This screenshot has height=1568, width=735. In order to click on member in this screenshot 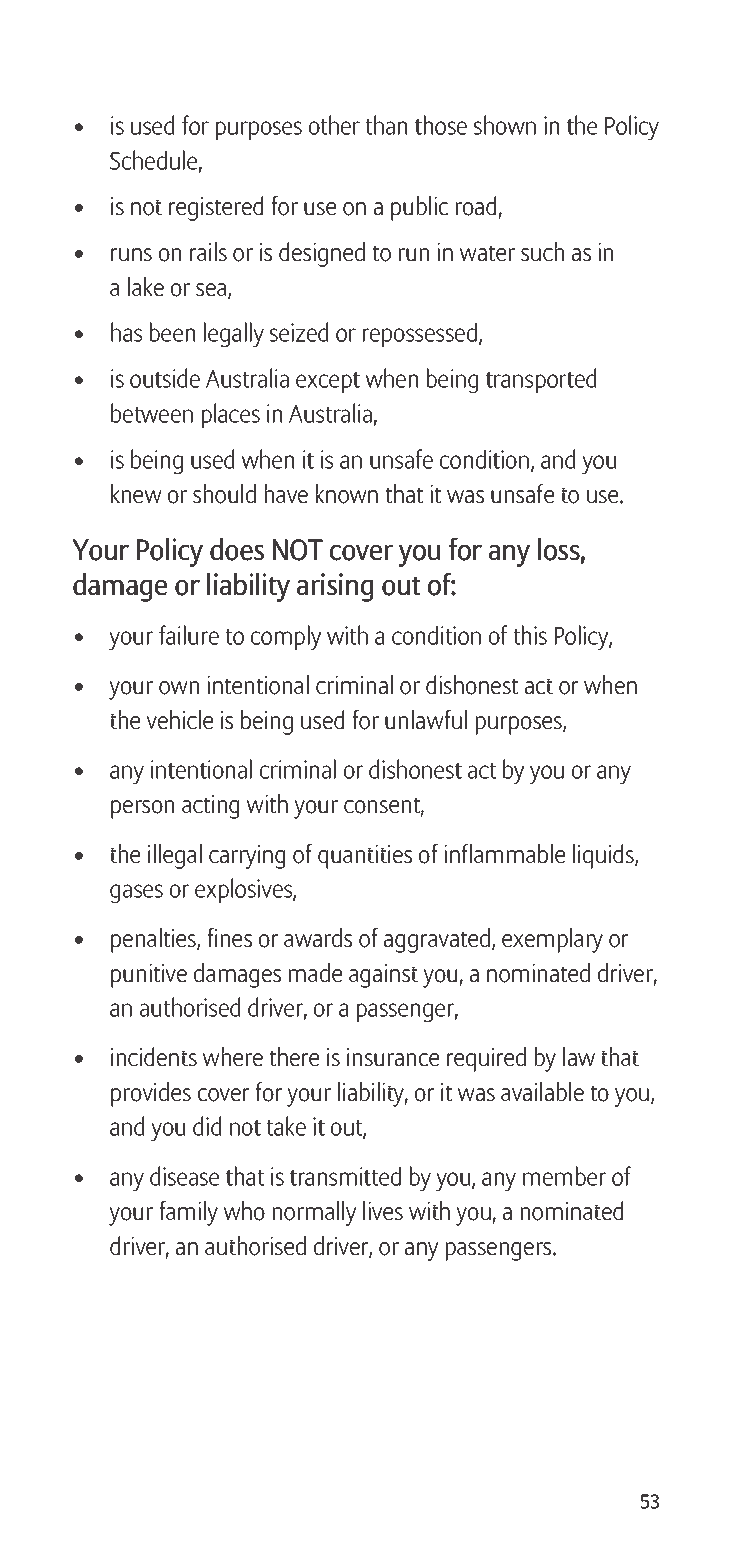, I will do `click(564, 1176)`.
